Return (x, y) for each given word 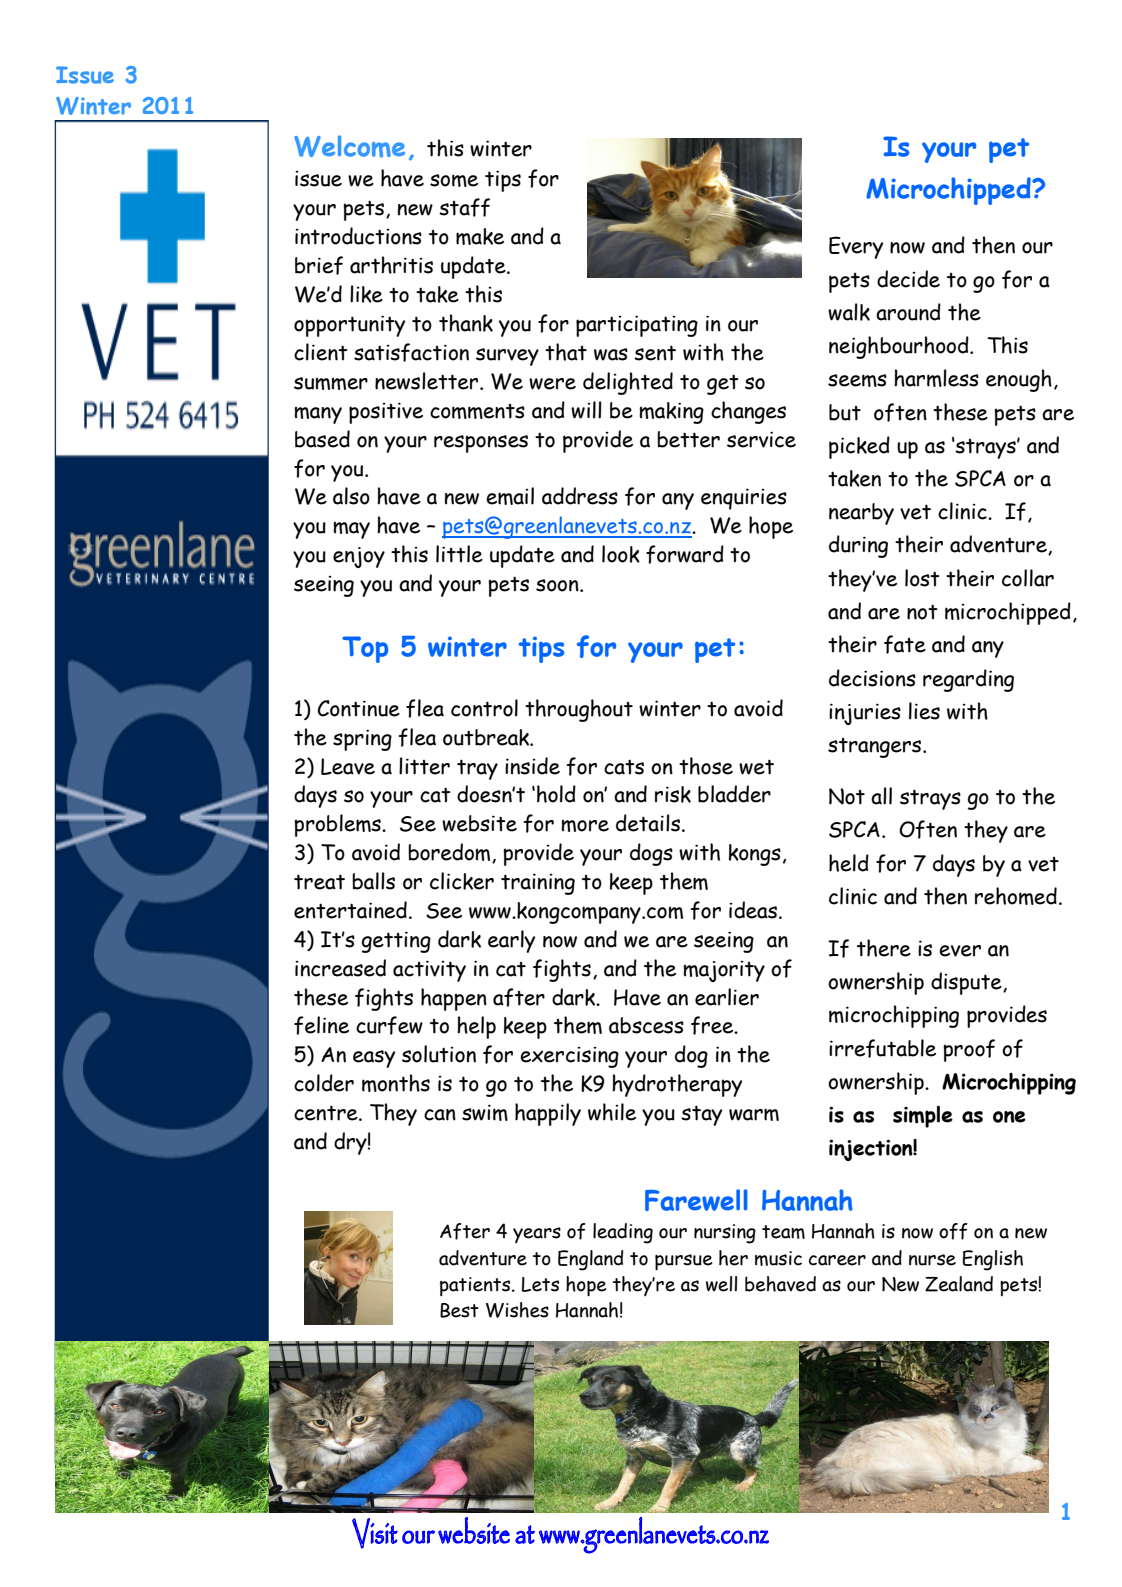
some (454, 180)
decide (908, 279)
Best (459, 1310)
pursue (684, 1262)
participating (637, 326)
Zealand (959, 1284)
